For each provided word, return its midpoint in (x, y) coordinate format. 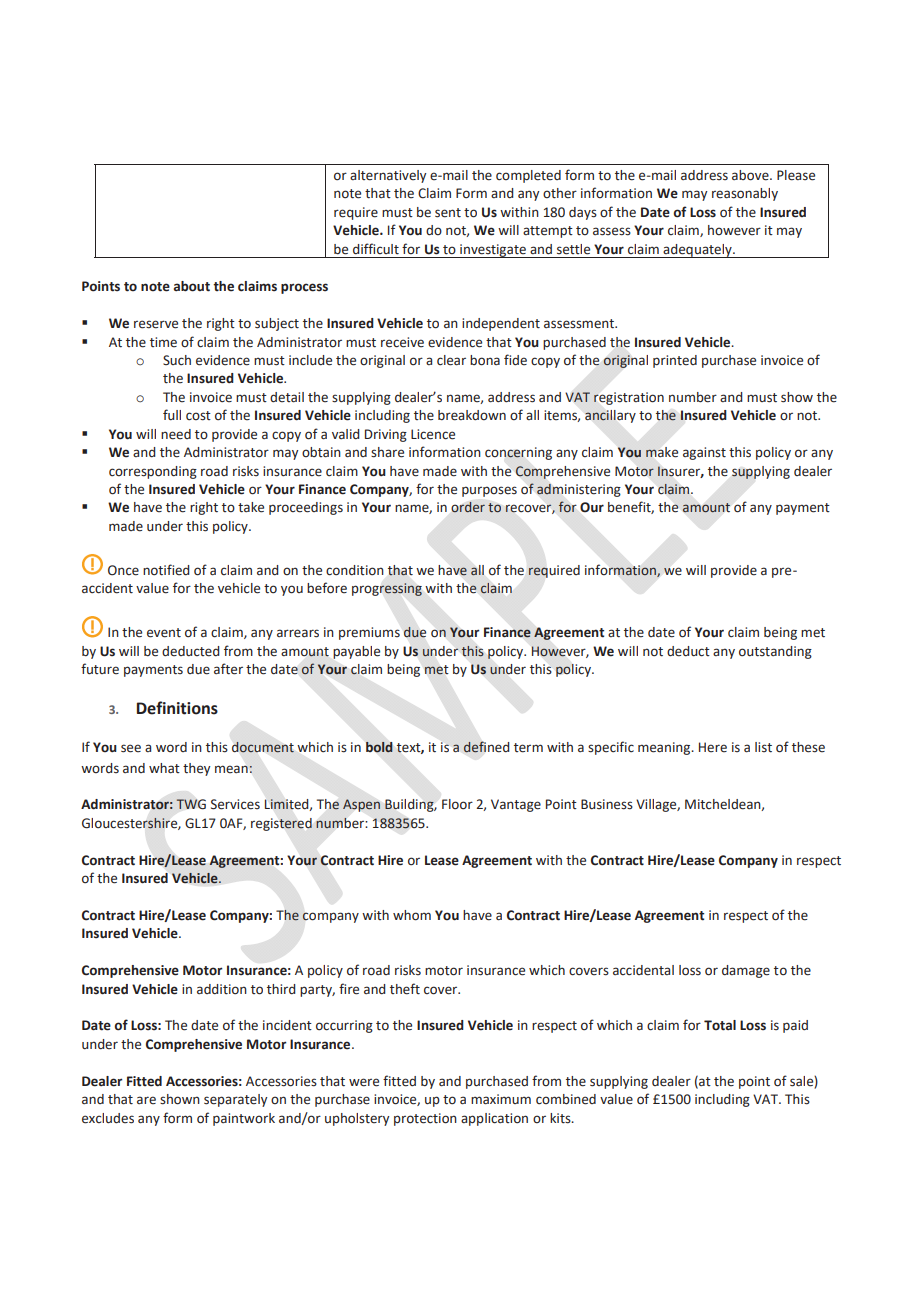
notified (166, 570)
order (468, 507)
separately (235, 1100)
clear (451, 360)
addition (222, 989)
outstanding (775, 652)
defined (486, 747)
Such (177, 360)
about (192, 286)
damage (746, 971)
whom (412, 915)
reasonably (745, 194)
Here (713, 747)
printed (675, 361)
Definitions (177, 708)
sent (448, 213)
